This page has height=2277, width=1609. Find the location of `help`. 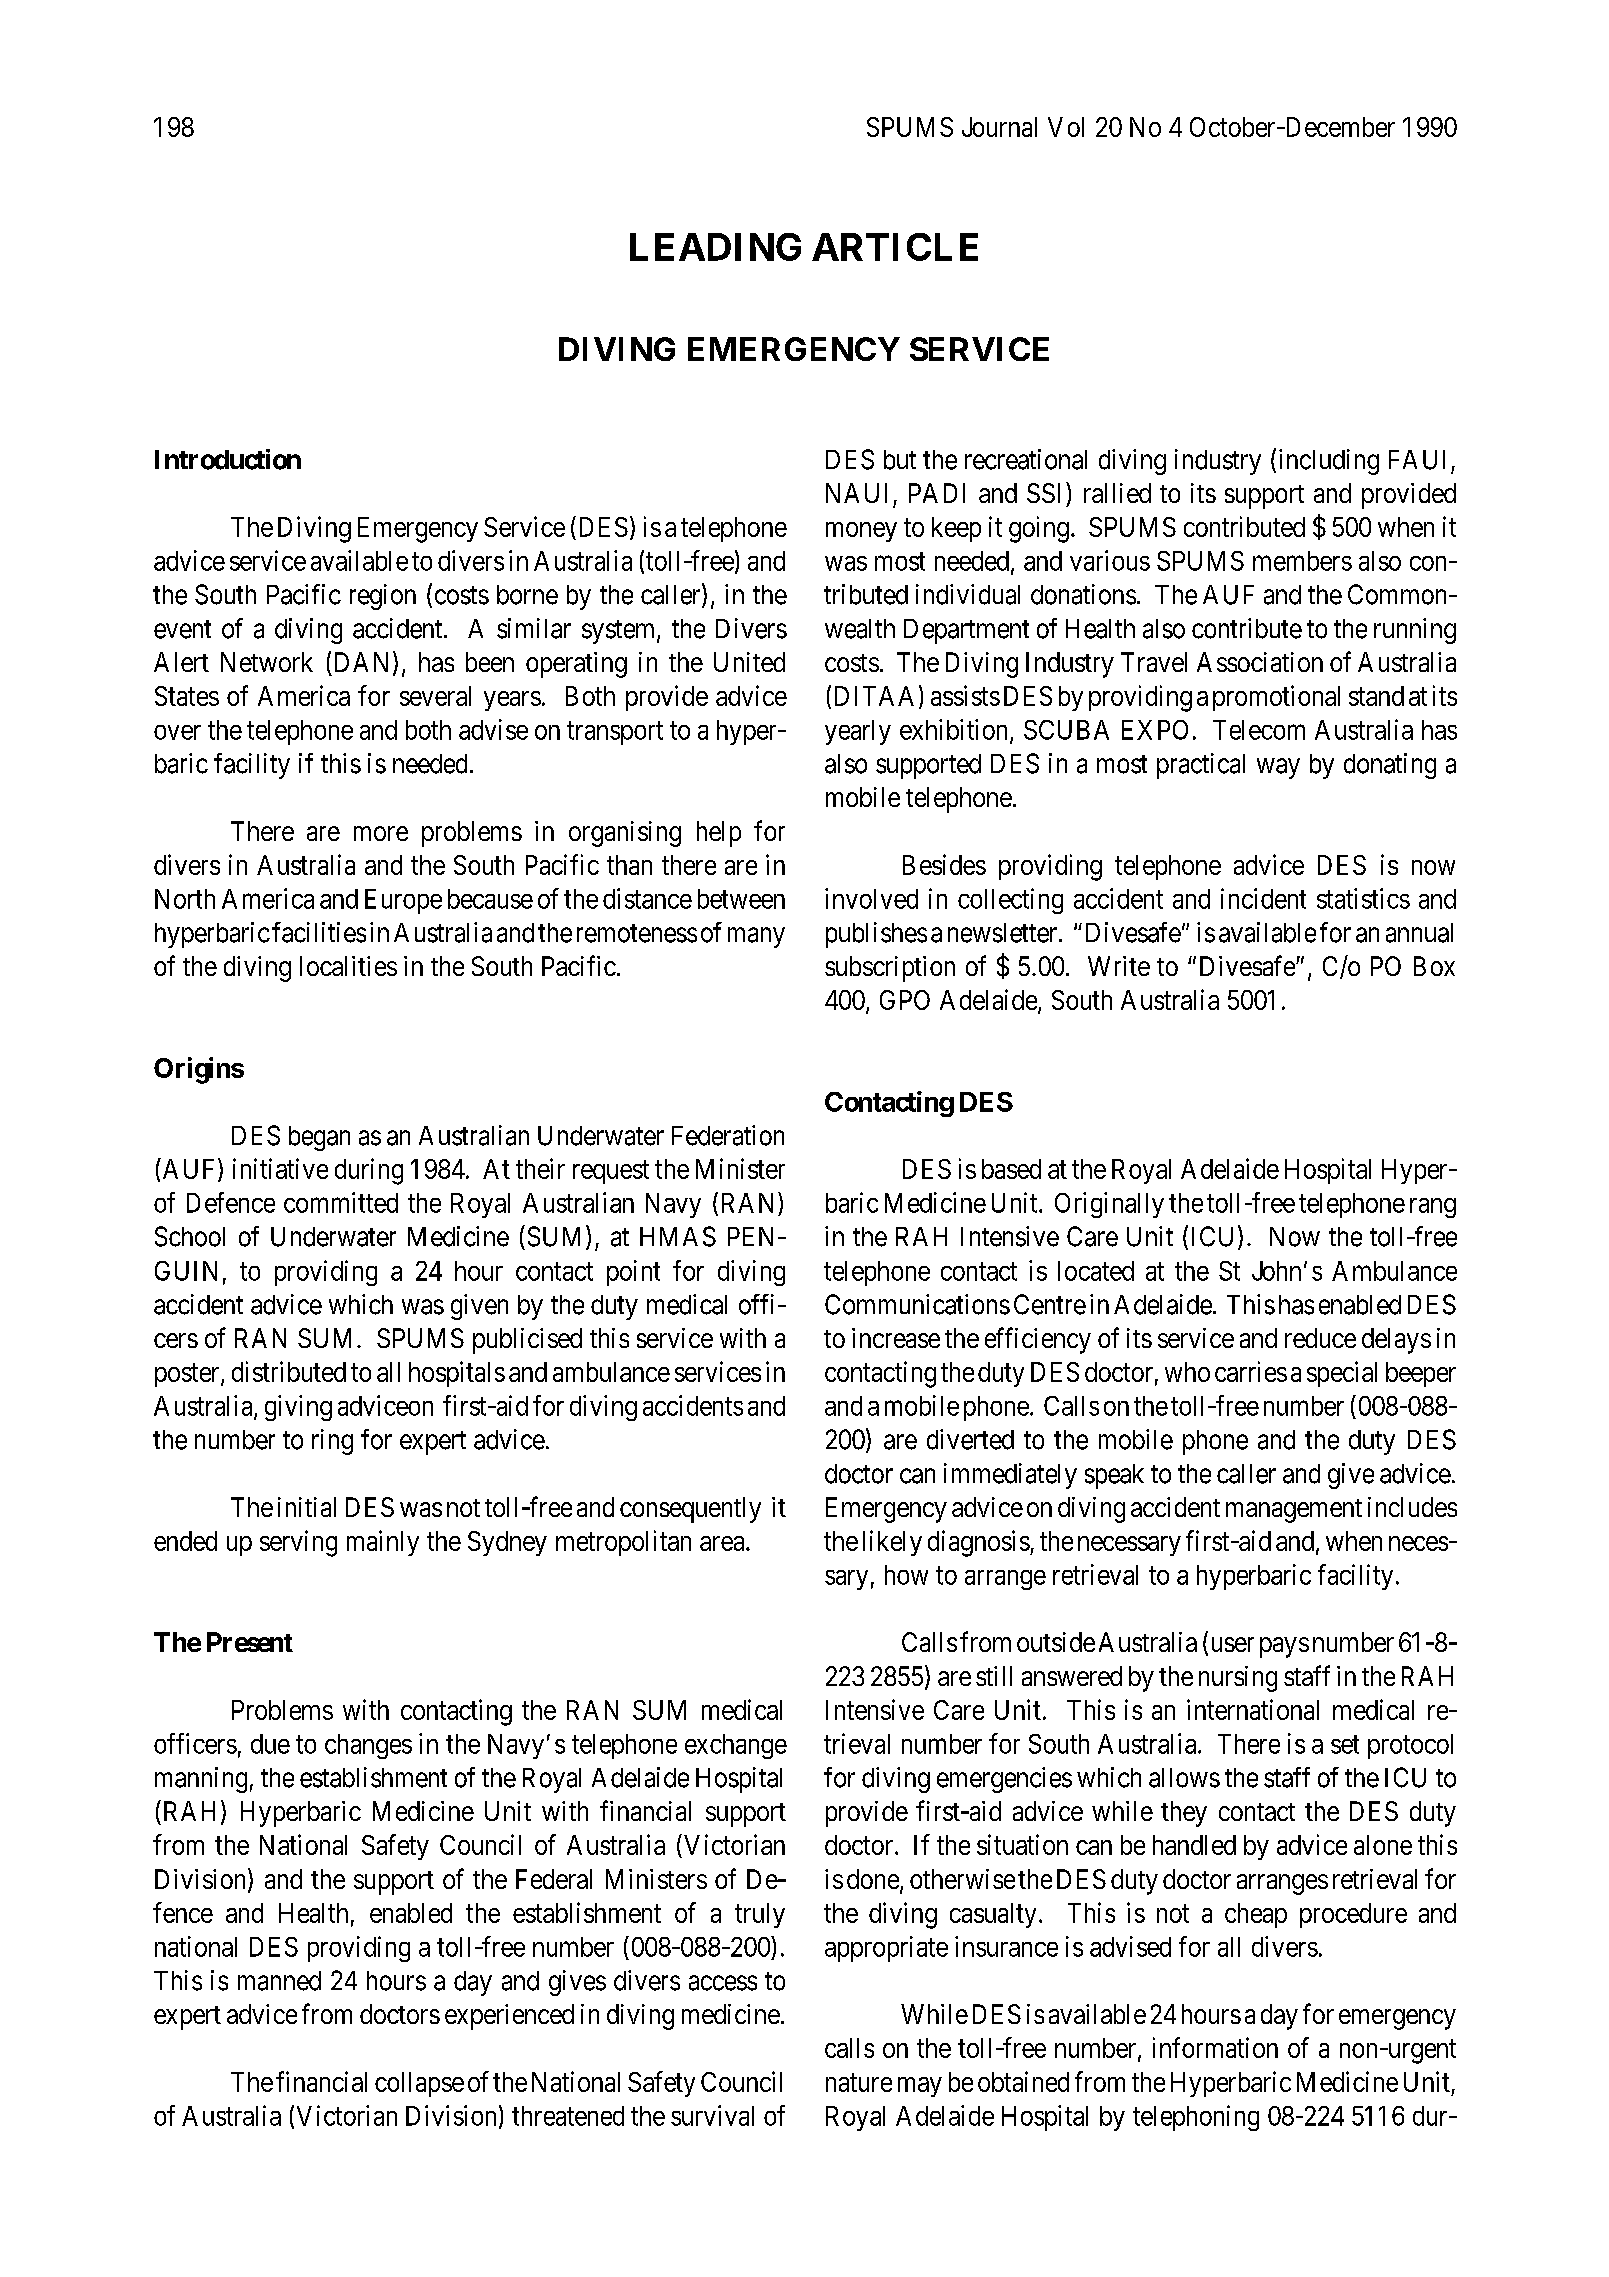

help is located at coordinates (719, 834).
